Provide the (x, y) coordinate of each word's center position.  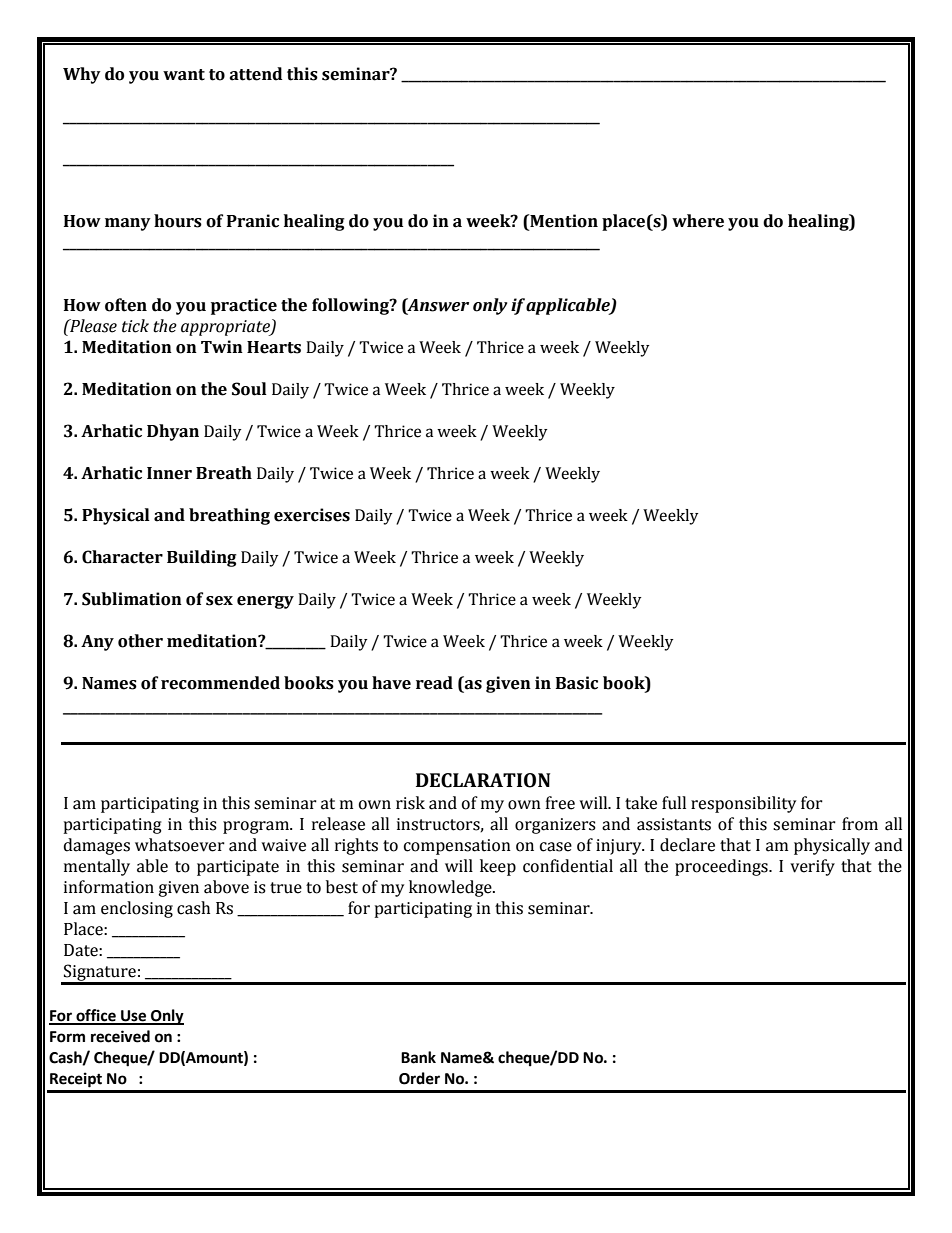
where (698, 221)
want (184, 75)
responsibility (743, 804)
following (351, 306)
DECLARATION (483, 780)
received (120, 1036)
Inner (169, 473)
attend (255, 74)
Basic (577, 683)
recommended (220, 683)
